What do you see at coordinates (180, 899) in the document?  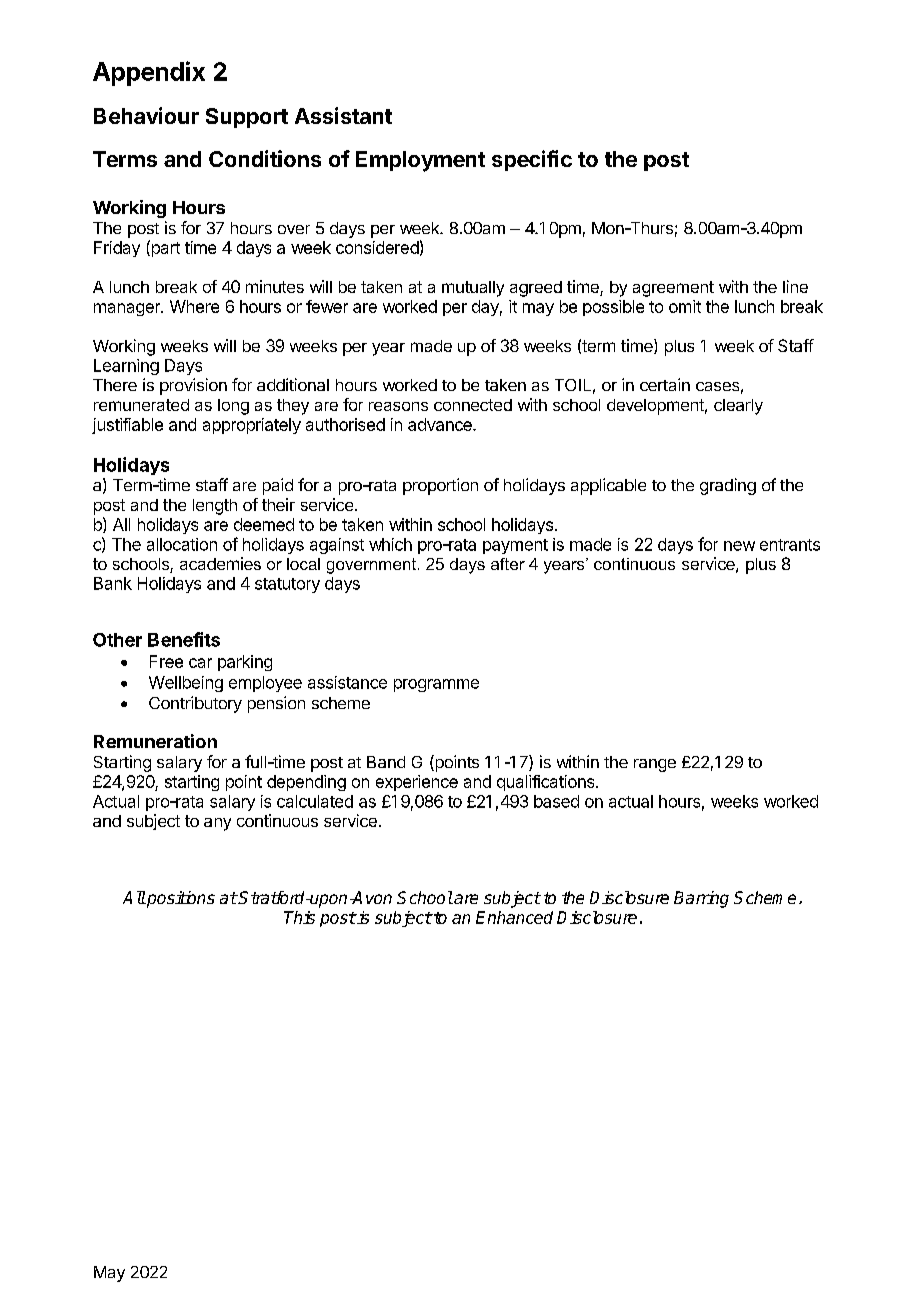 I see `positions` at bounding box center [180, 899].
